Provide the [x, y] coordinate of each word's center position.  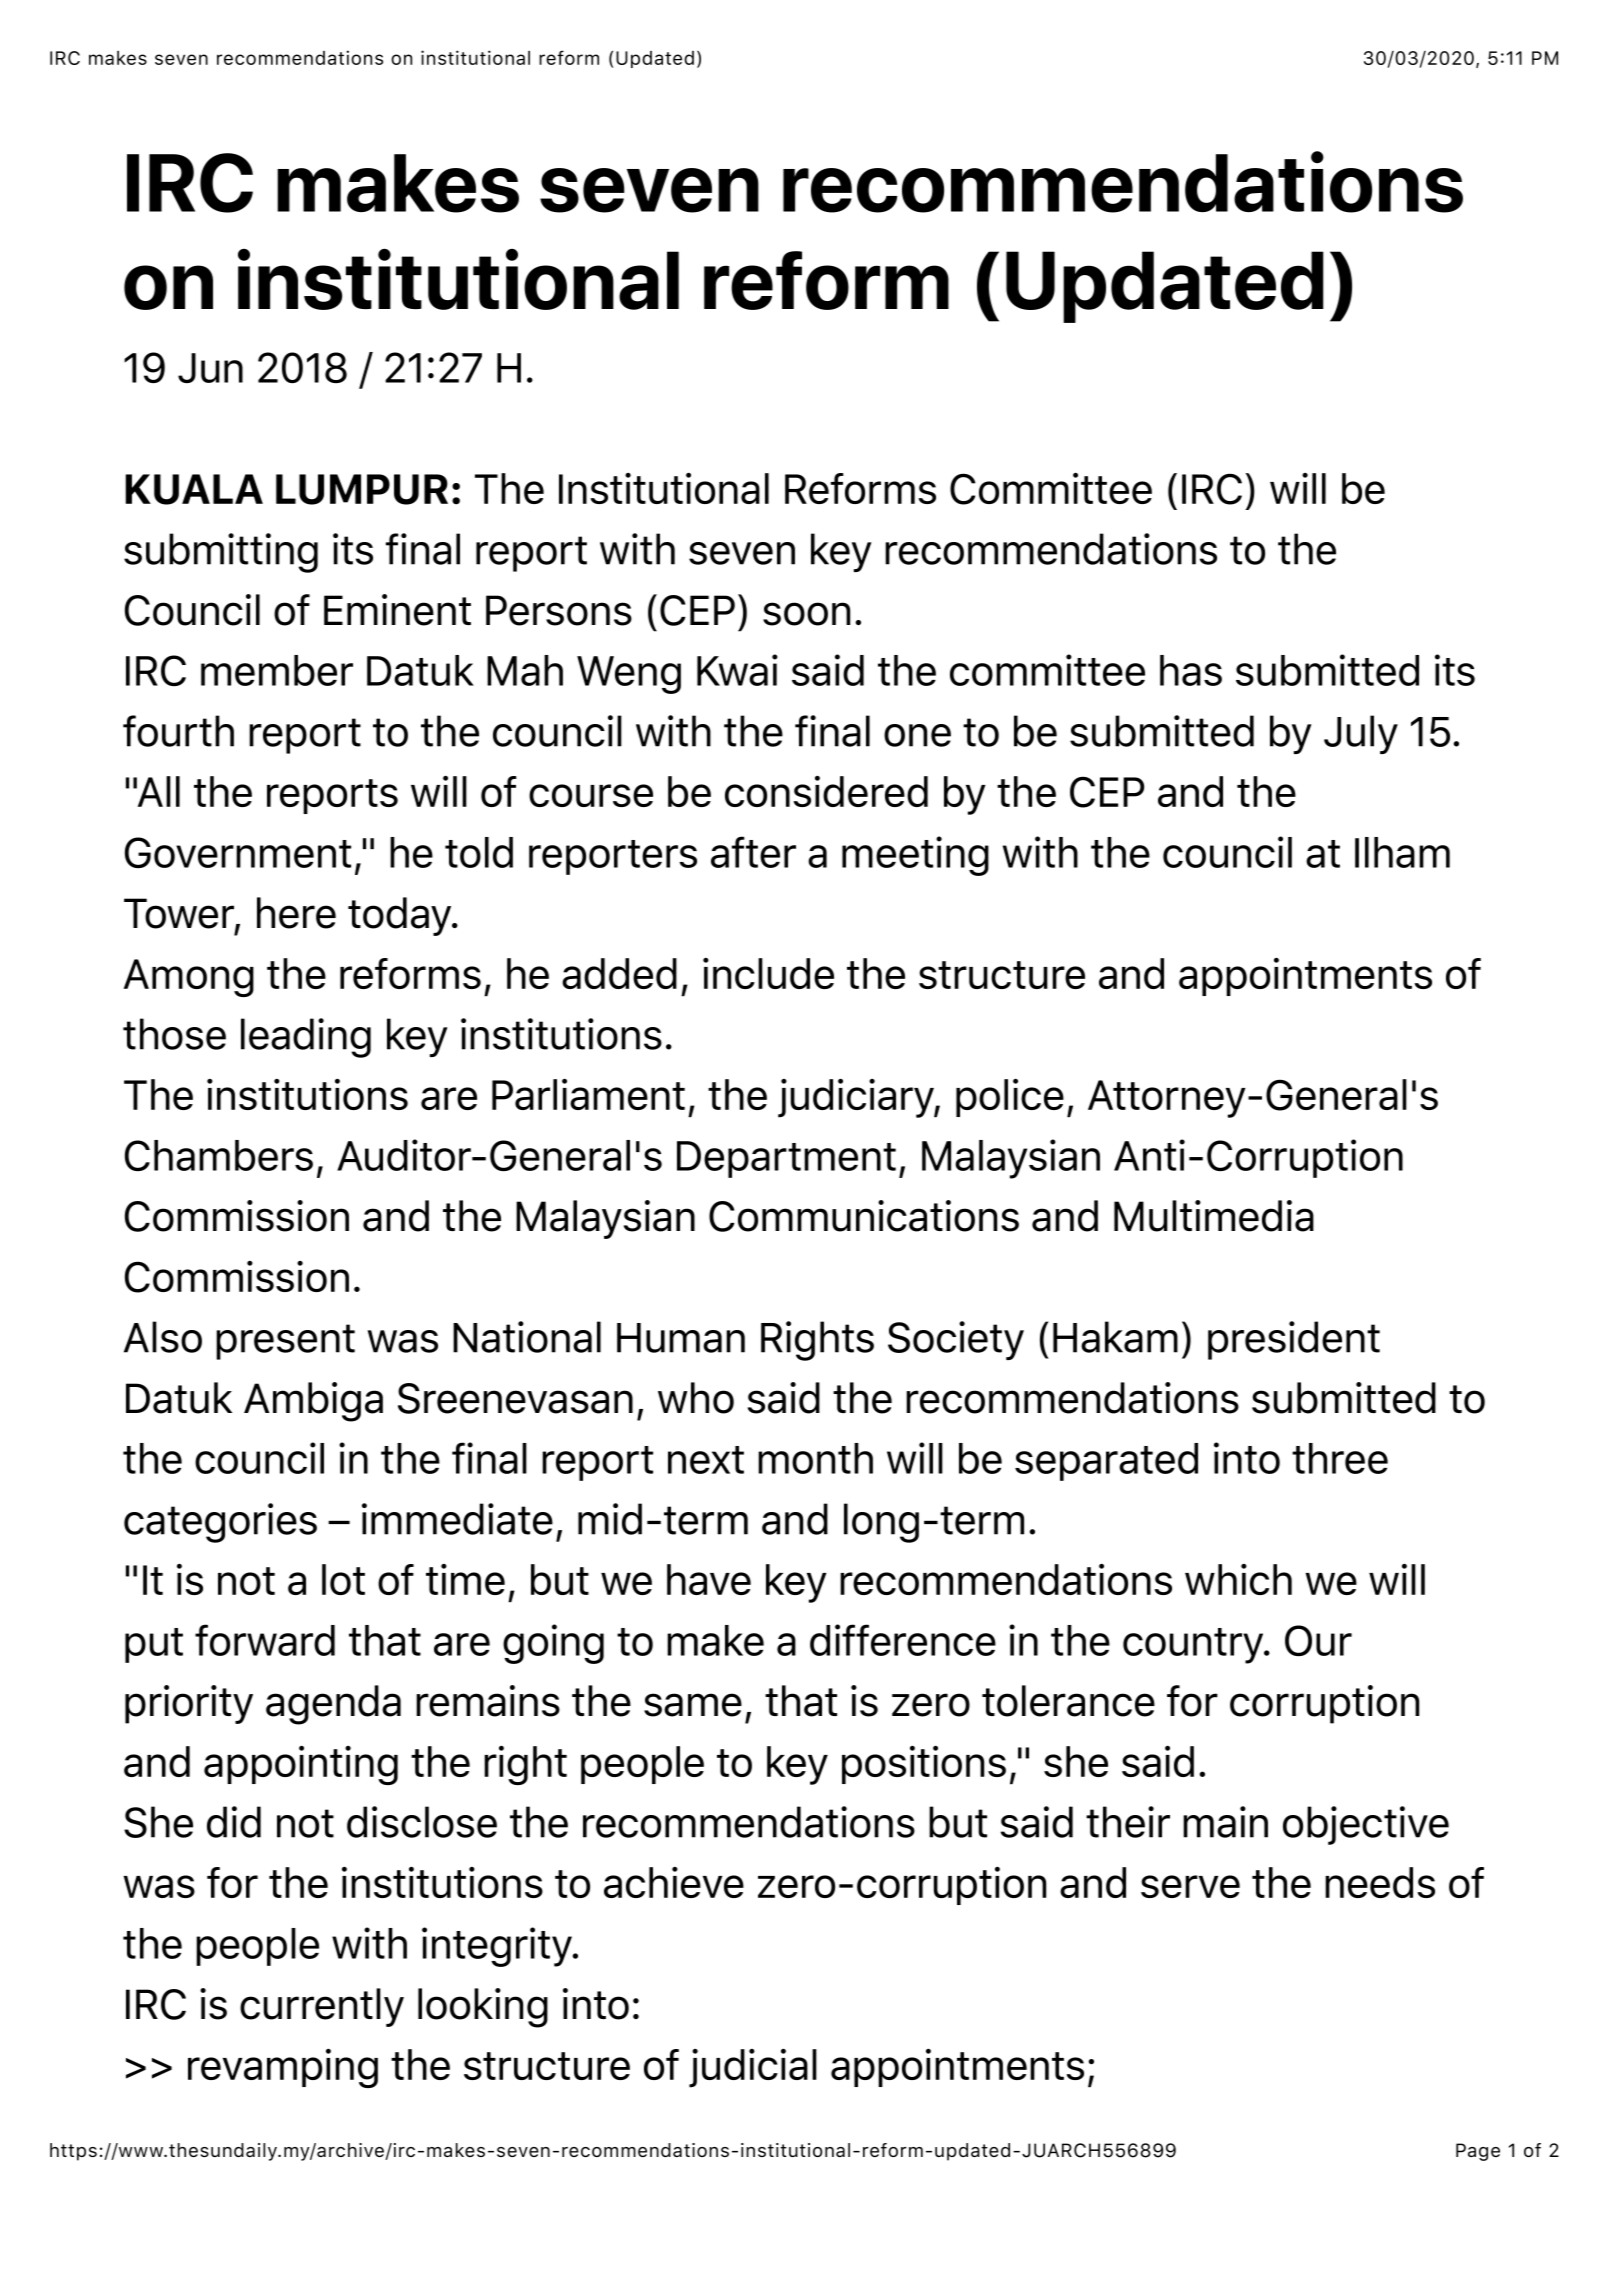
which [1238, 1579]
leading [306, 1038]
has [1191, 670]
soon [806, 614]
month [815, 1458]
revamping [283, 2068]
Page [1478, 2152]
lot [343, 1579]
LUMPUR [362, 489]
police [1010, 1097]
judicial [753, 2068]
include [768, 973]
